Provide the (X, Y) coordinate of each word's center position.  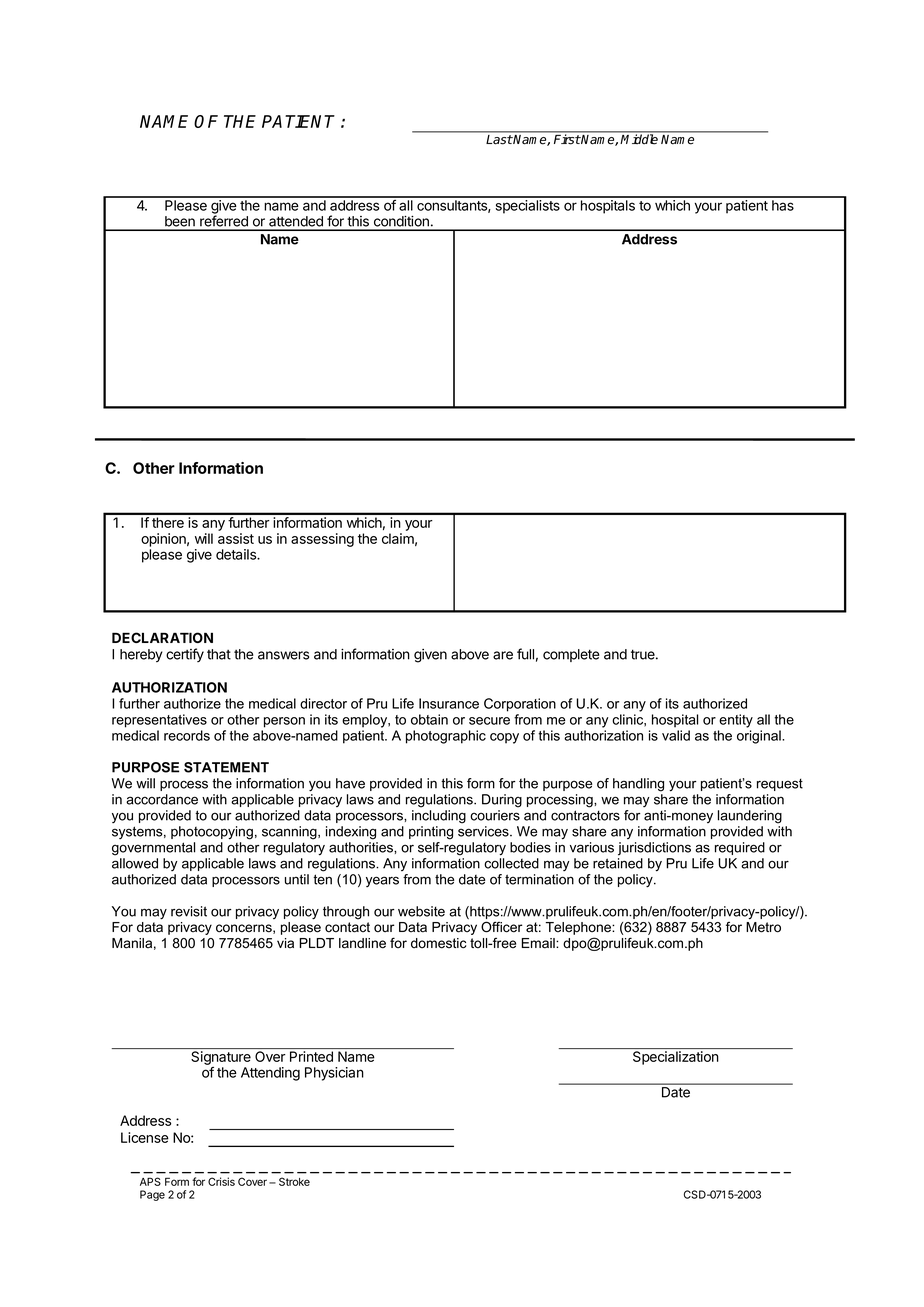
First (567, 139)
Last (499, 139)
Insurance (449, 703)
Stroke (294, 1181)
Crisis (221, 1181)
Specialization (676, 1058)
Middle (639, 139)
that (219, 654)
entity (736, 721)
